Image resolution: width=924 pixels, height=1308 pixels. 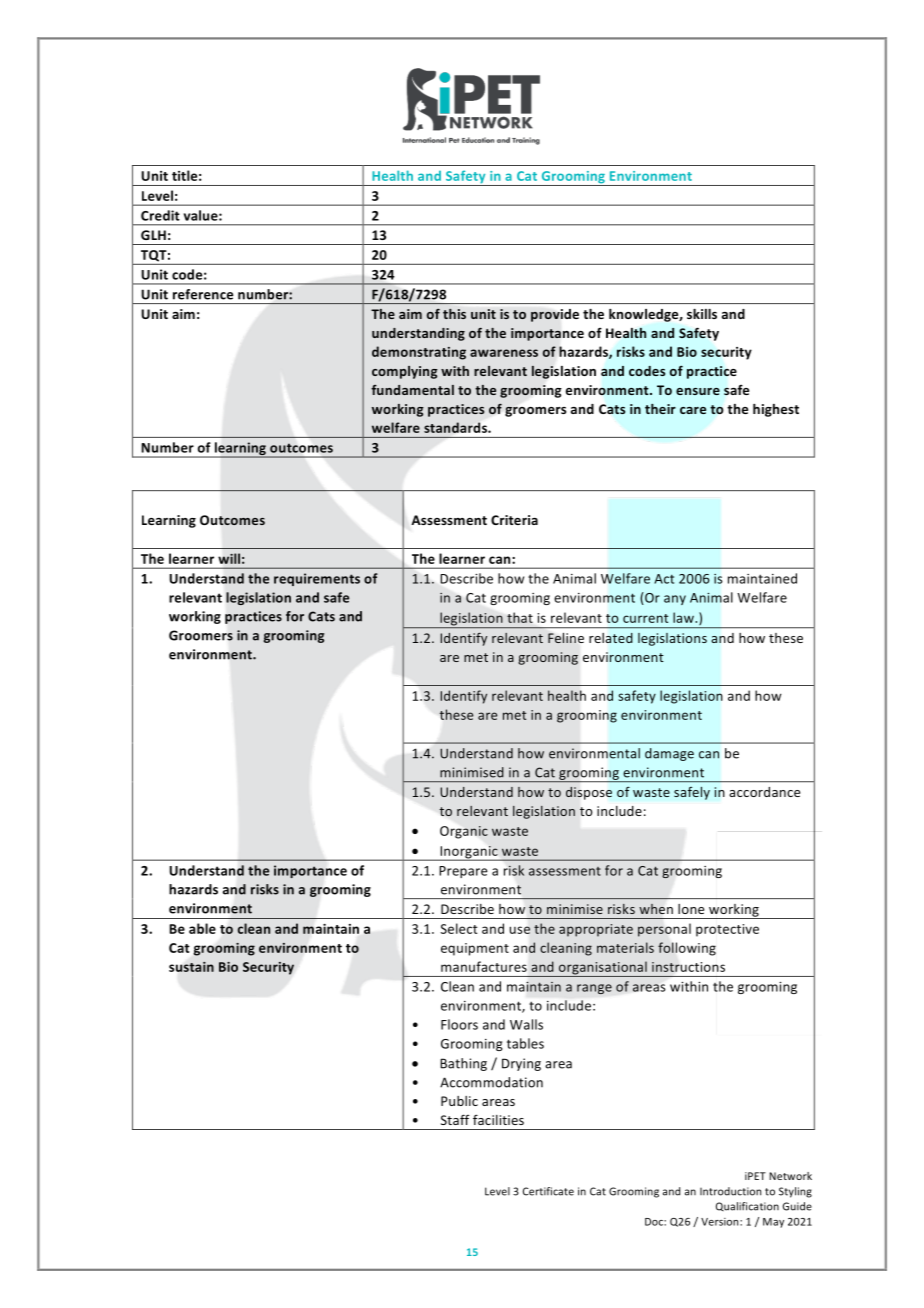 What do you see at coordinates (514, 520) in the image?
I see `Criteria` at bounding box center [514, 520].
